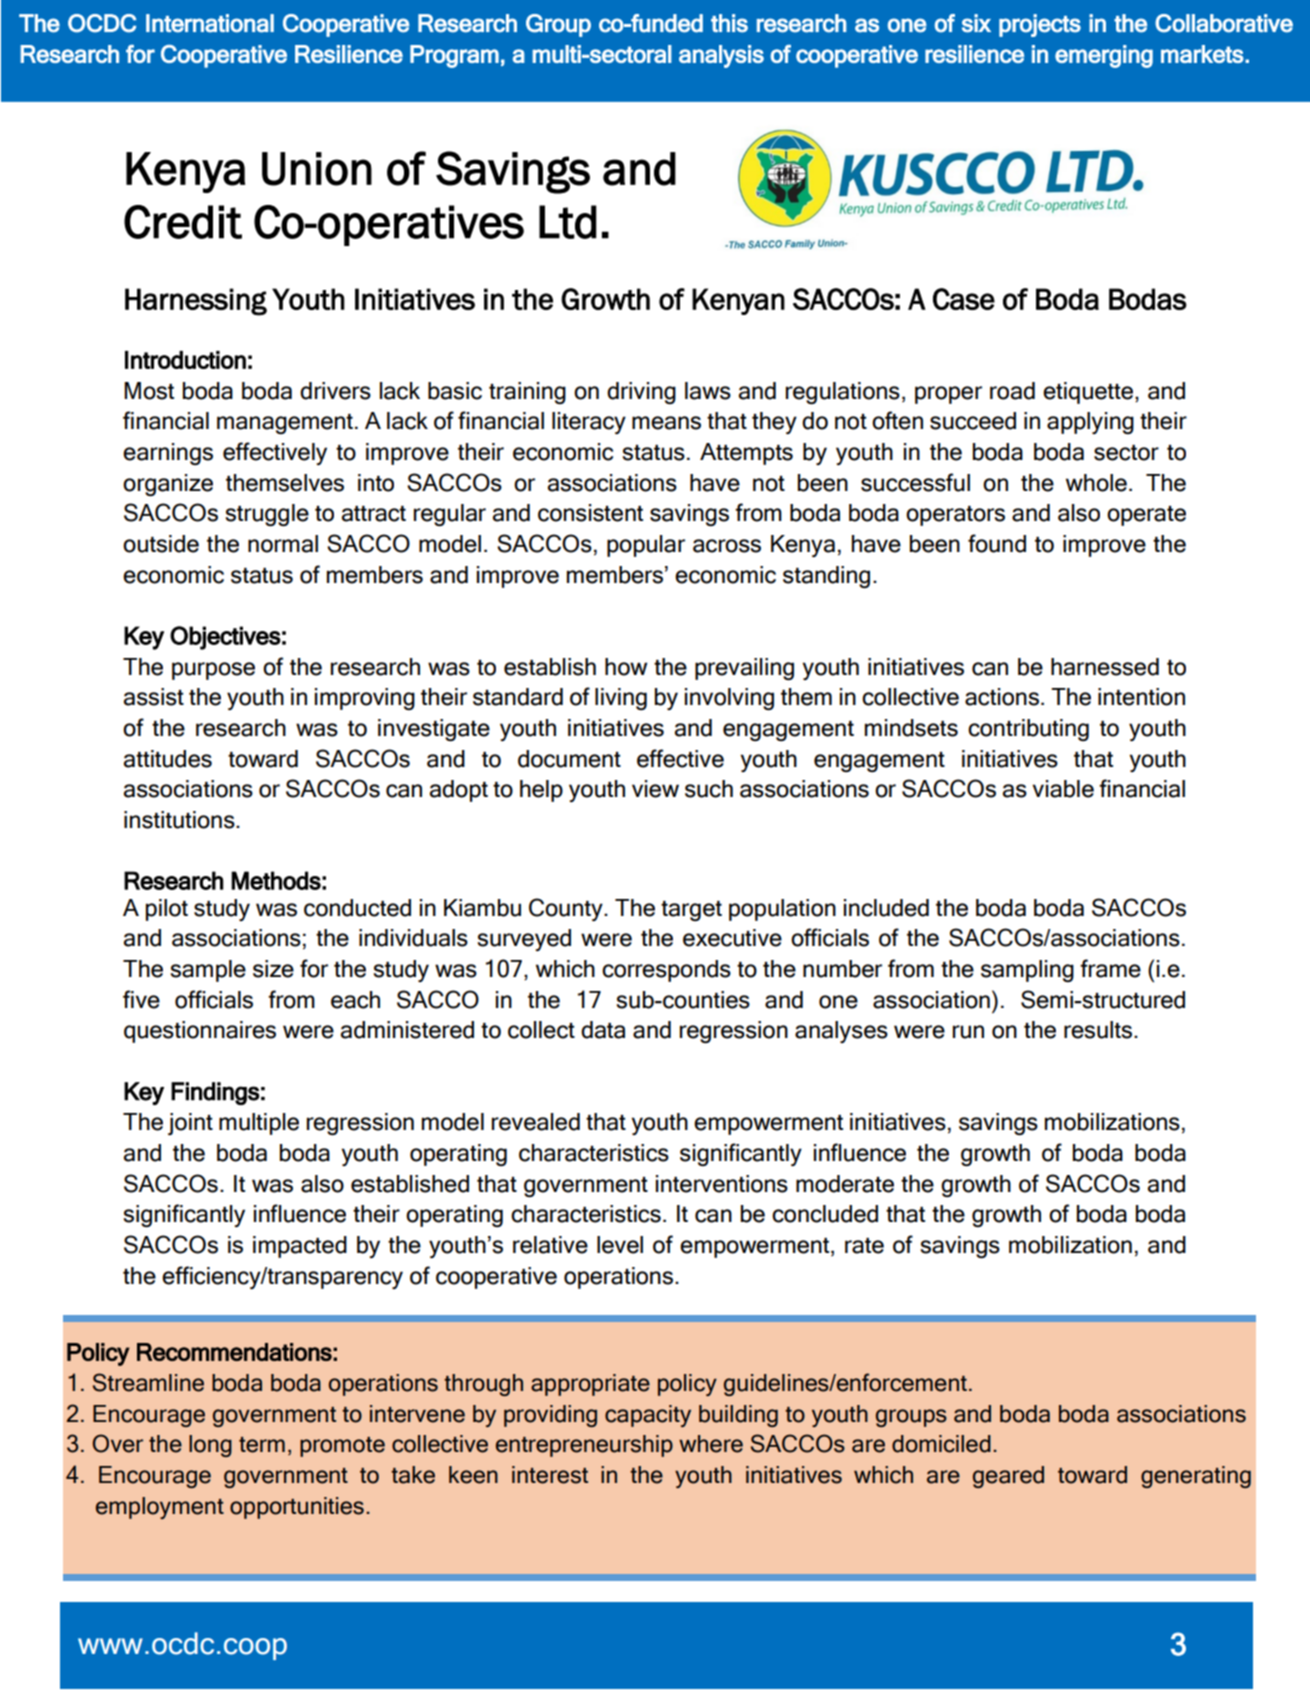 This screenshot has height=1695, width=1310. Describe the element at coordinates (721, 56) in the screenshot. I see `analysis` at that location.
